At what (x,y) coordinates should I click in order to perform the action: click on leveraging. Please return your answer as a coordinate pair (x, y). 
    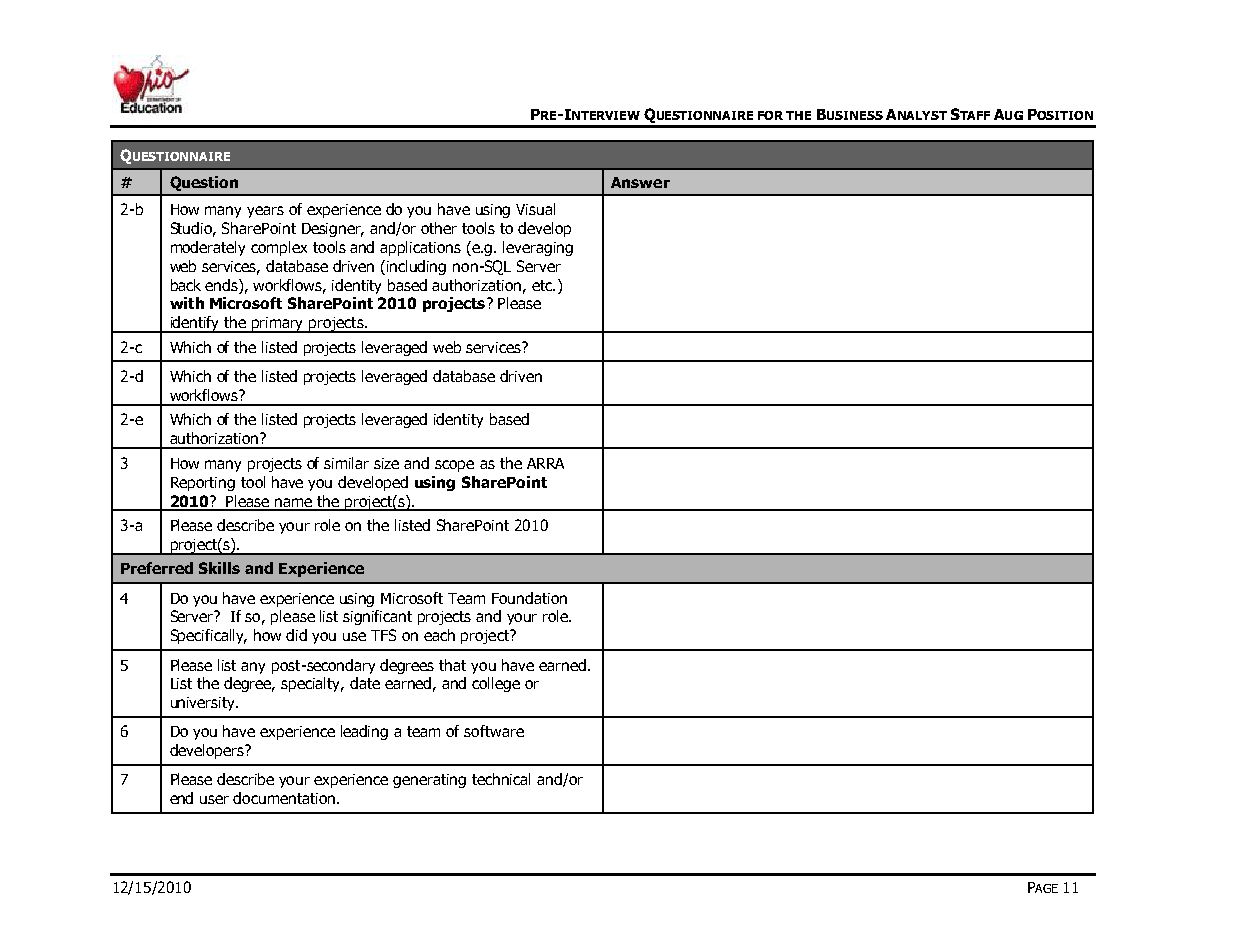
    Looking at the image, I should click on (538, 248).
